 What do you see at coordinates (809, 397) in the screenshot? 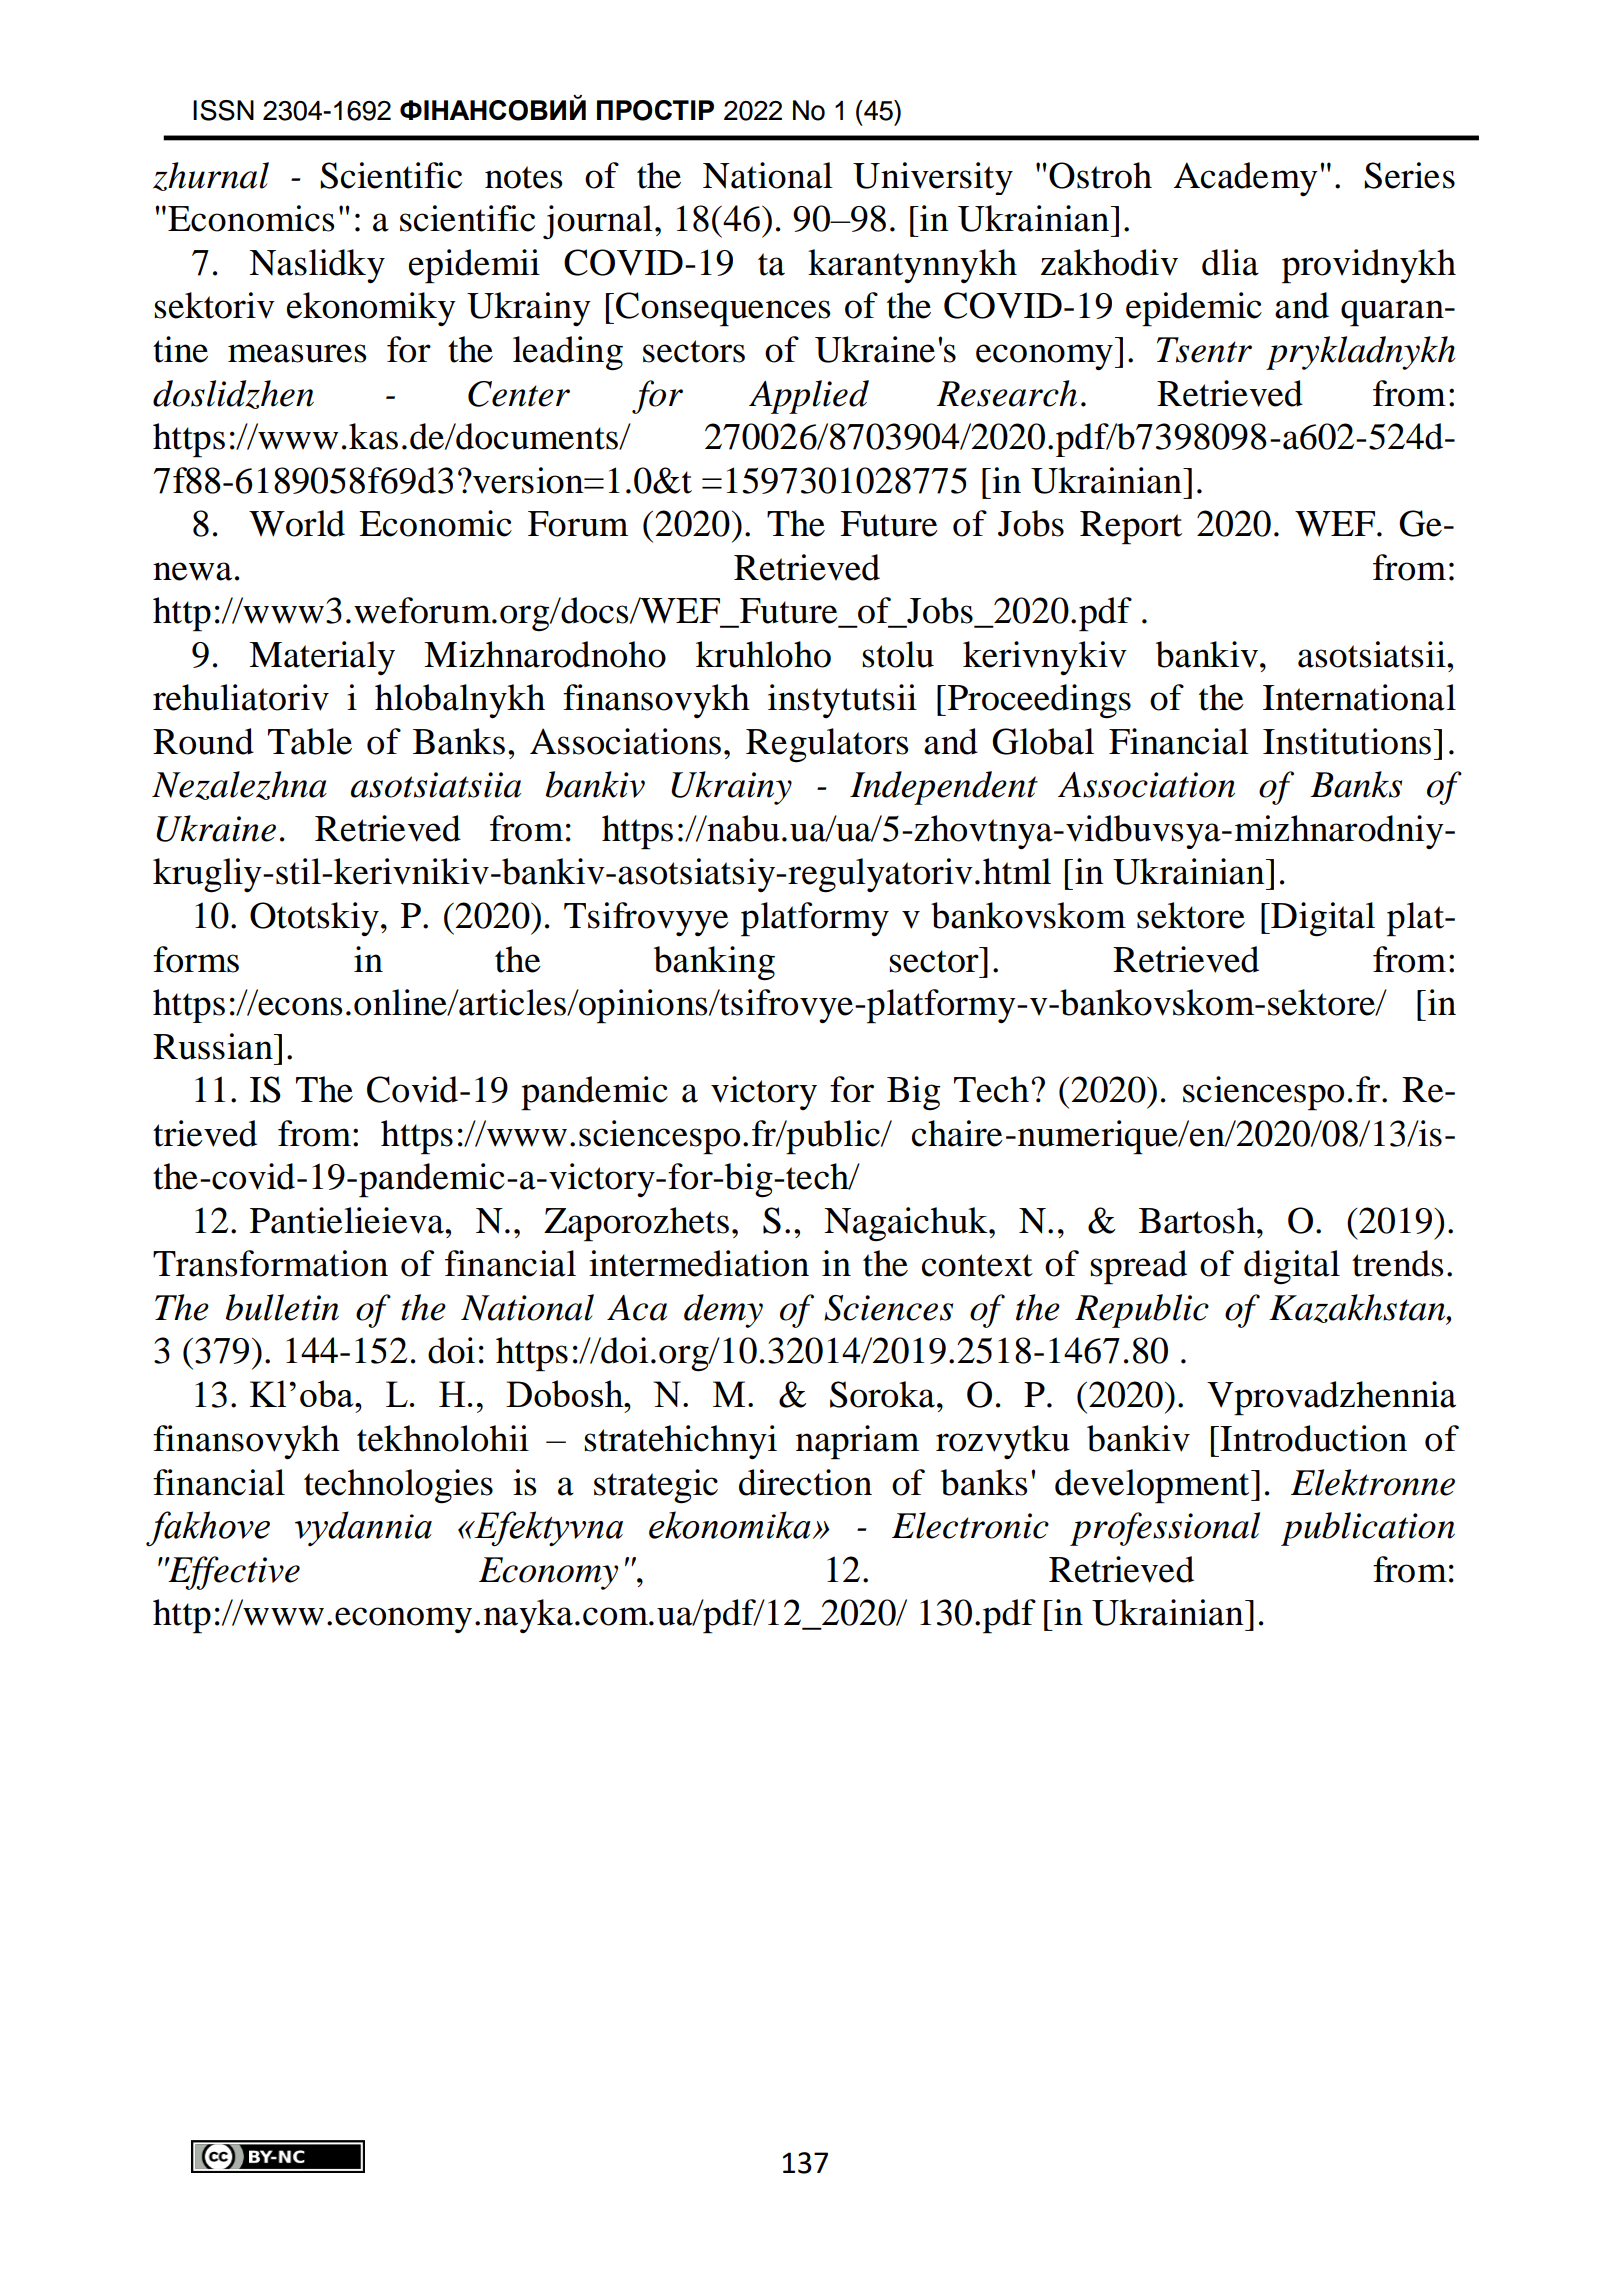
I see `Applied` at bounding box center [809, 397].
